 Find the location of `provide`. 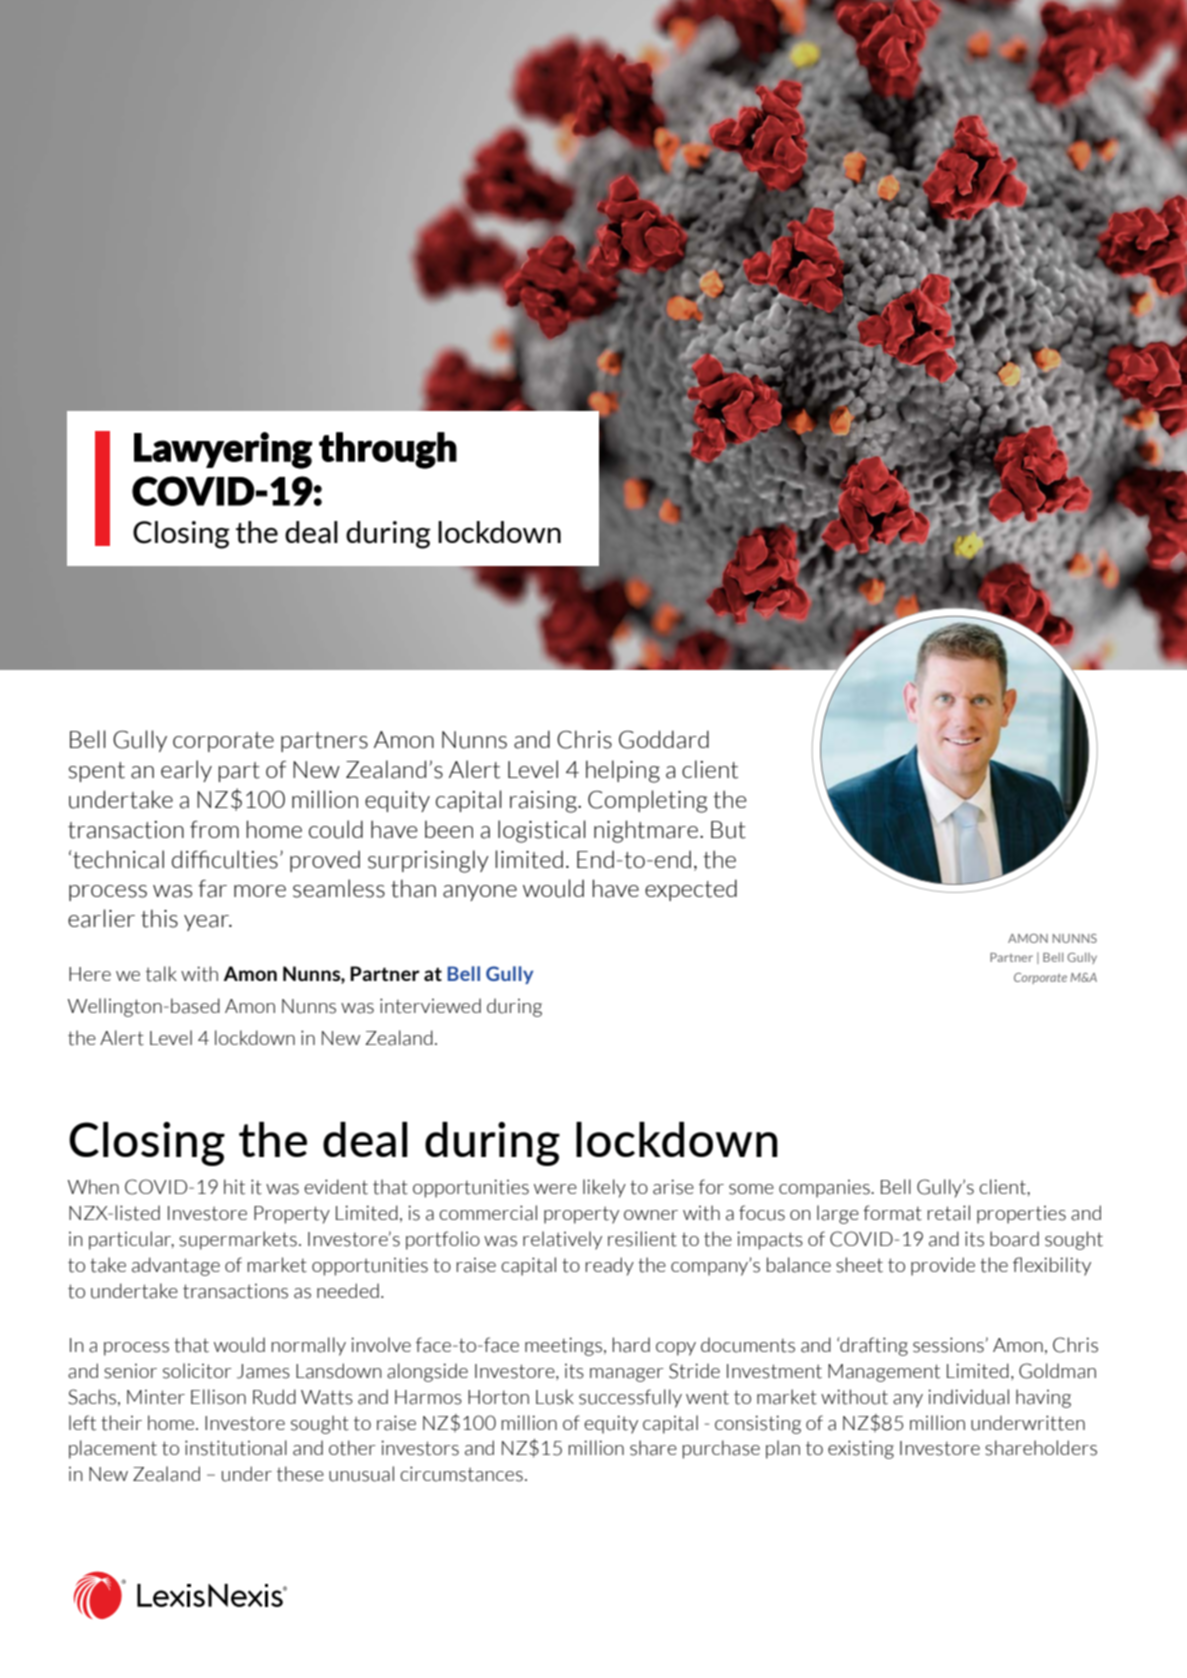

provide is located at coordinates (943, 1266).
